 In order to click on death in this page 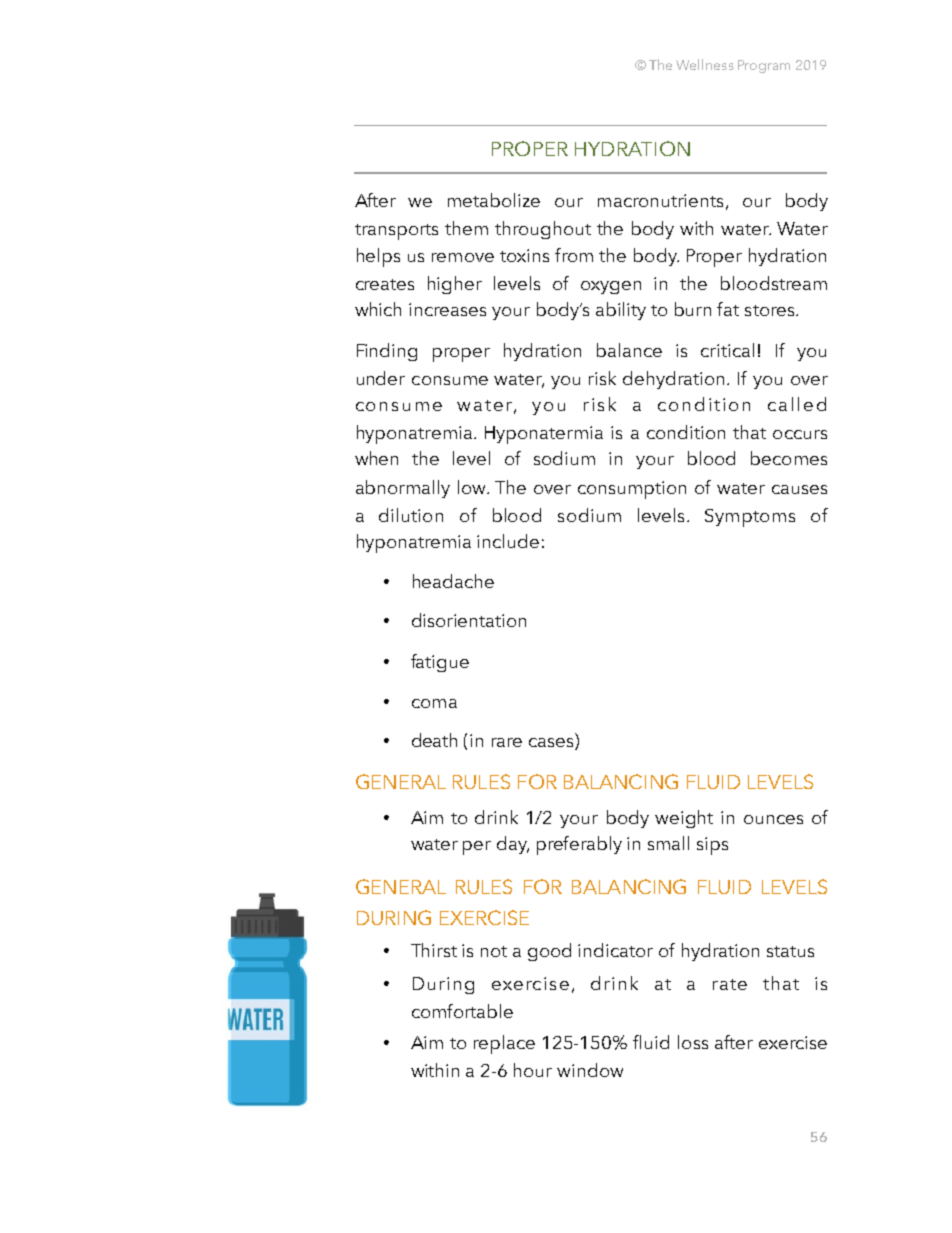, I will do `click(434, 740)`.
